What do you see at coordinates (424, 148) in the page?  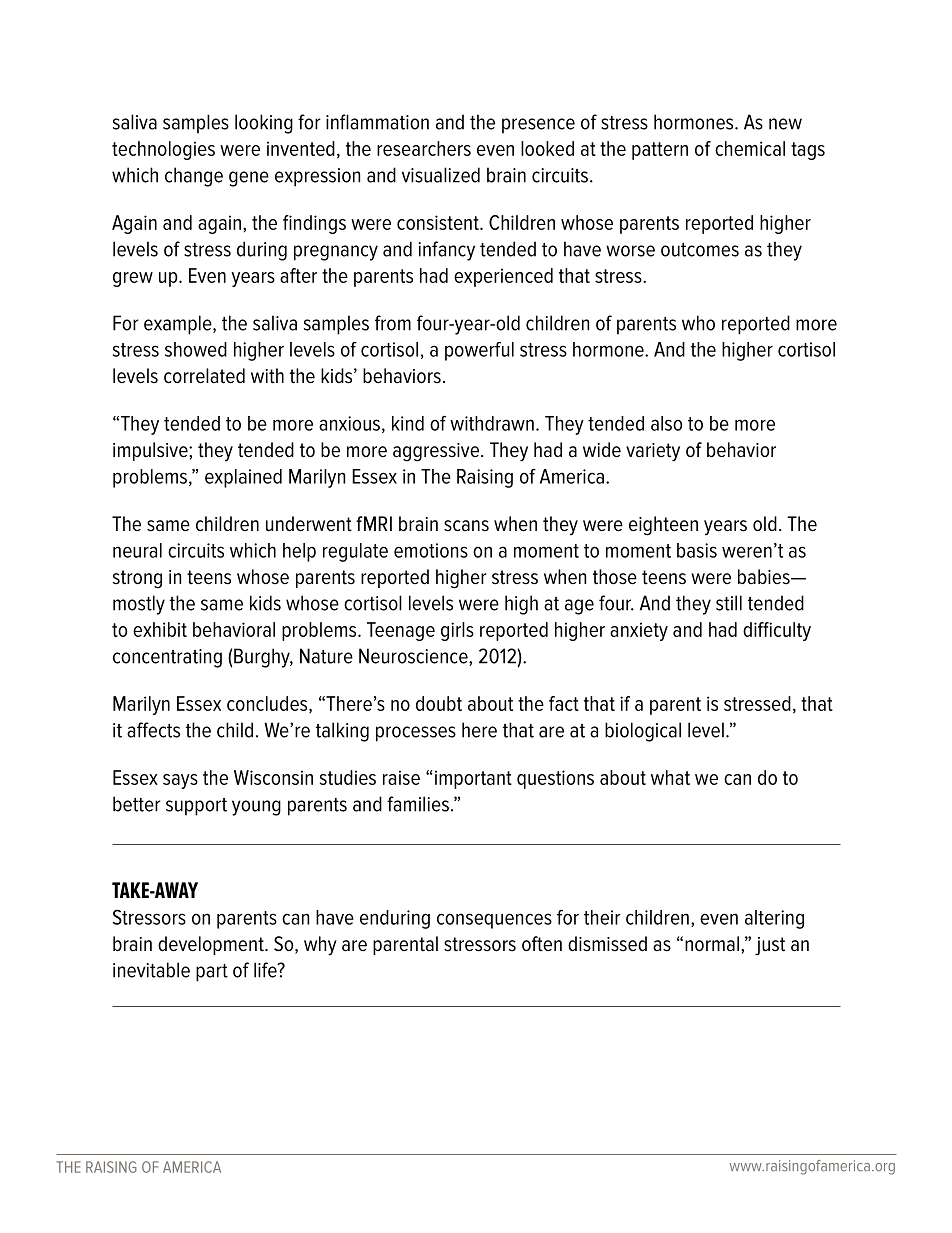 I see `researchers` at bounding box center [424, 148].
